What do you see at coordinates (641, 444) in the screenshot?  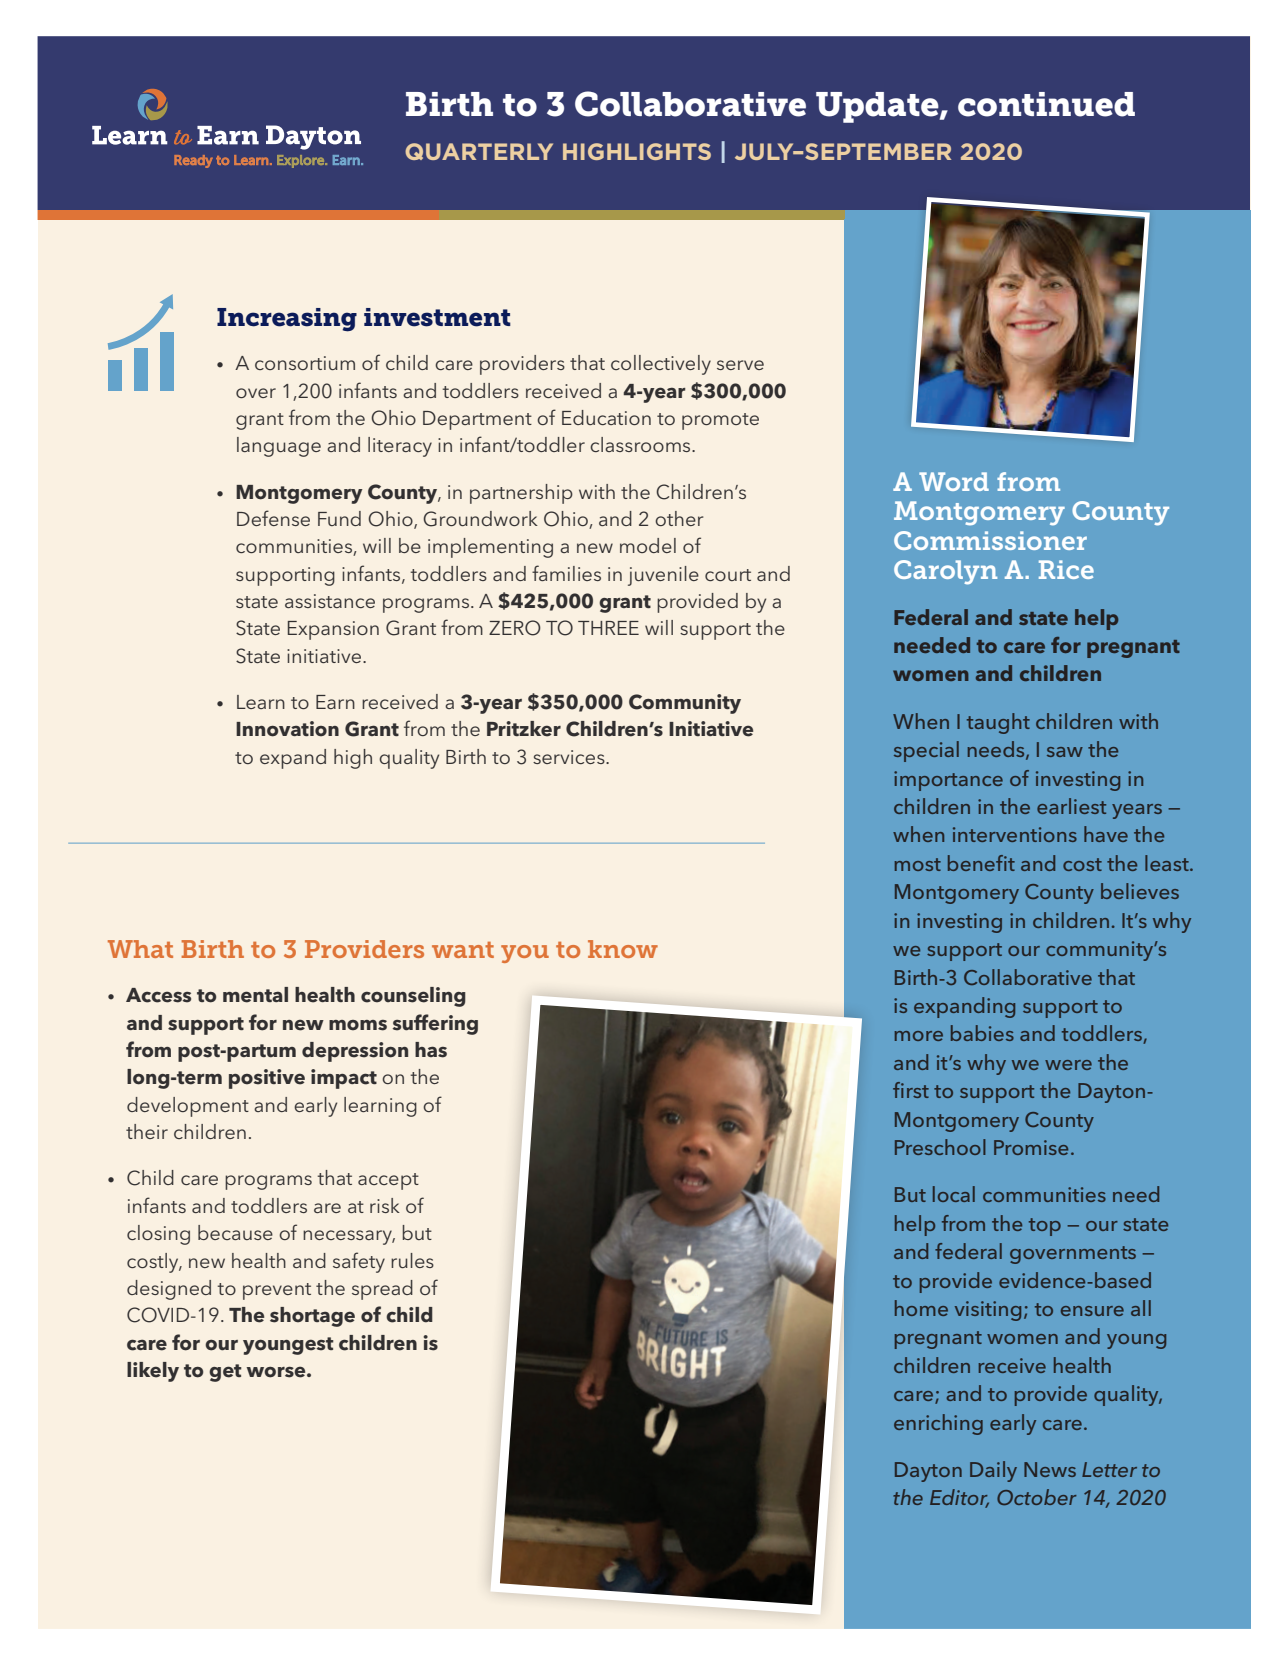 I see `classrooms` at bounding box center [641, 444].
